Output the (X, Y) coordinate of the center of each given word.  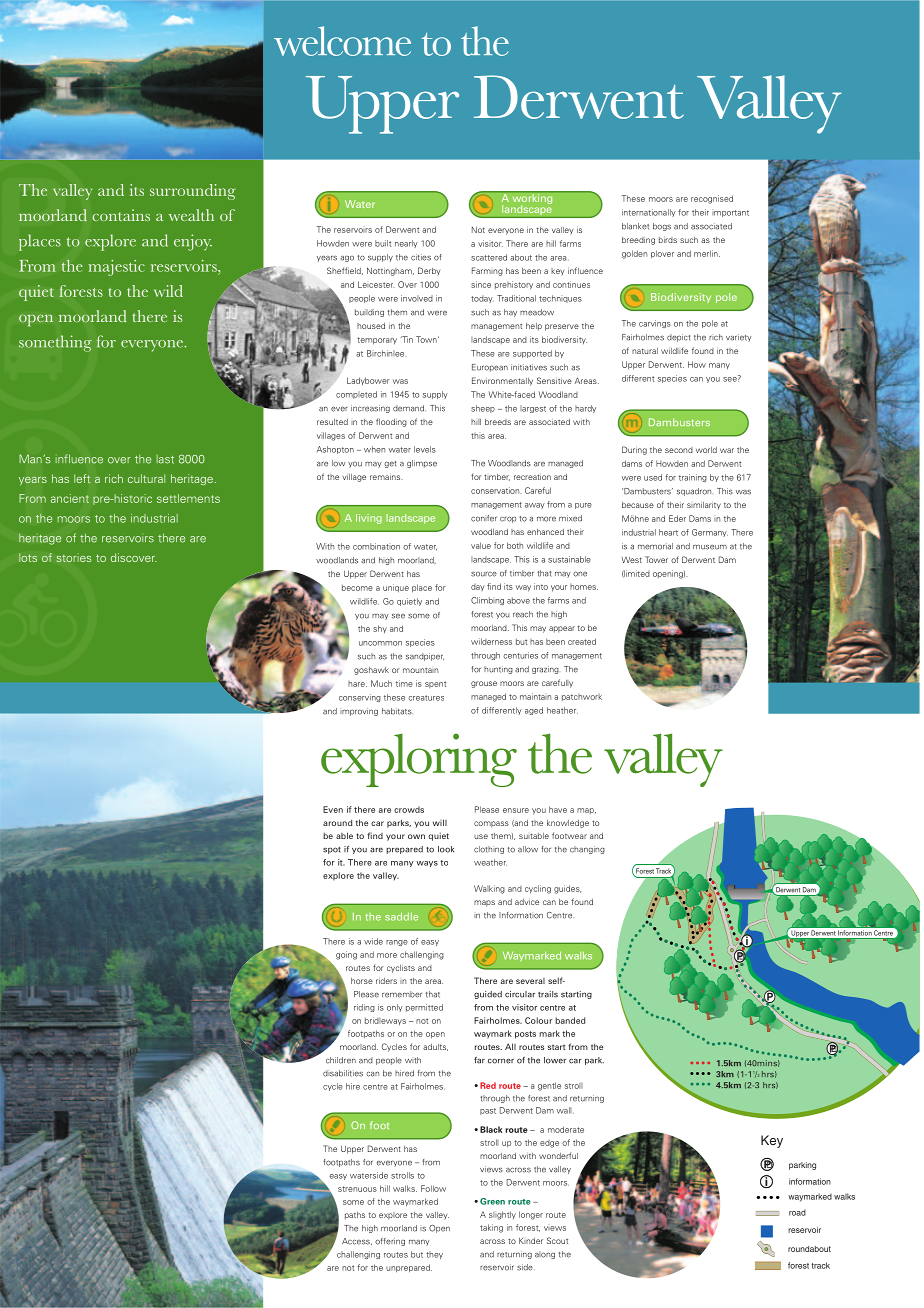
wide (373, 941)
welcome (342, 41)
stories (74, 557)
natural (645, 351)
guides (567, 889)
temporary (377, 341)
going (346, 955)
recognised (712, 199)
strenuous (357, 1189)
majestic (117, 268)
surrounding (193, 192)
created (582, 641)
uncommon (380, 643)
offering (390, 1242)
